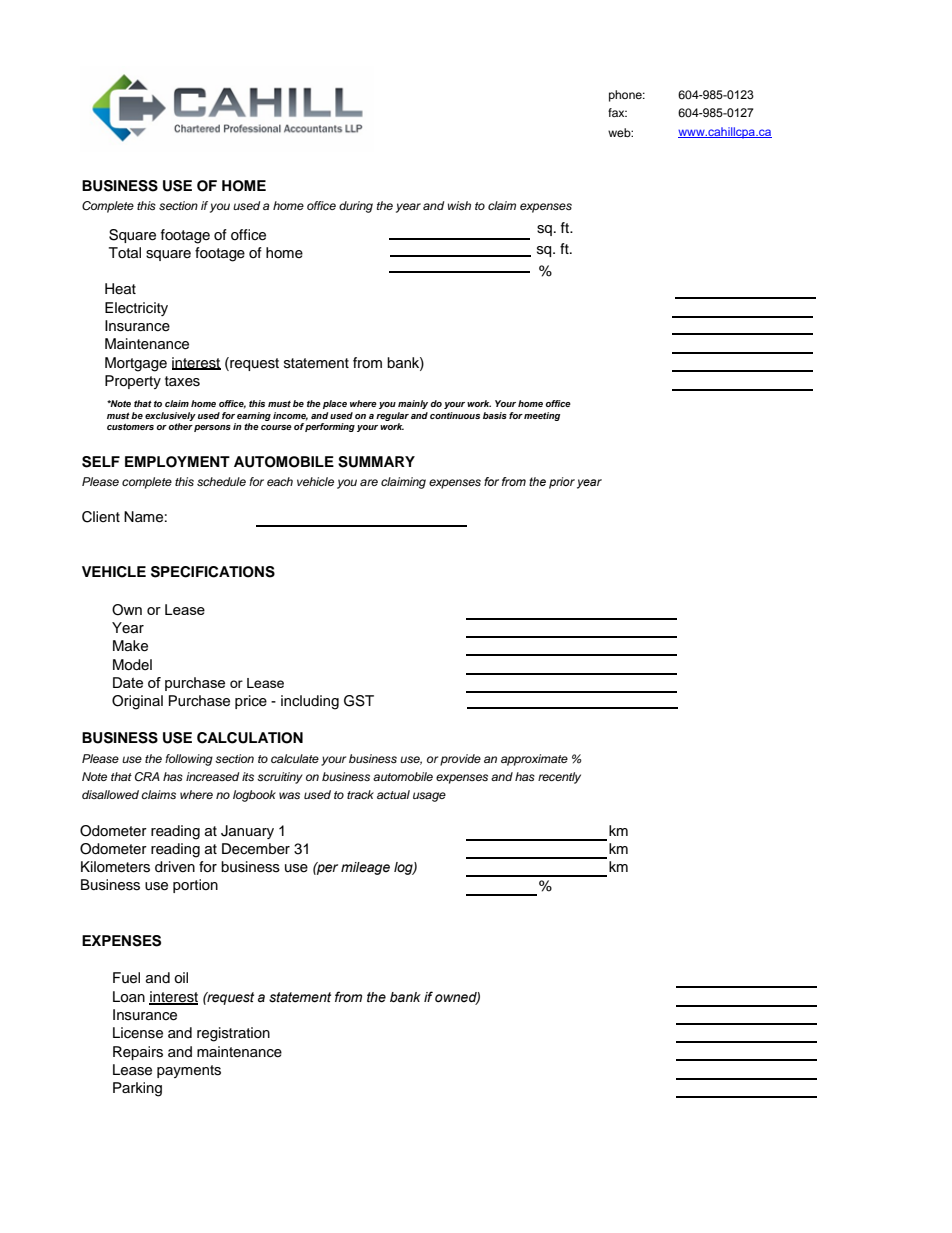 This page has width=952, height=1233. What do you see at coordinates (356, 207) in the page?
I see `during` at bounding box center [356, 207].
